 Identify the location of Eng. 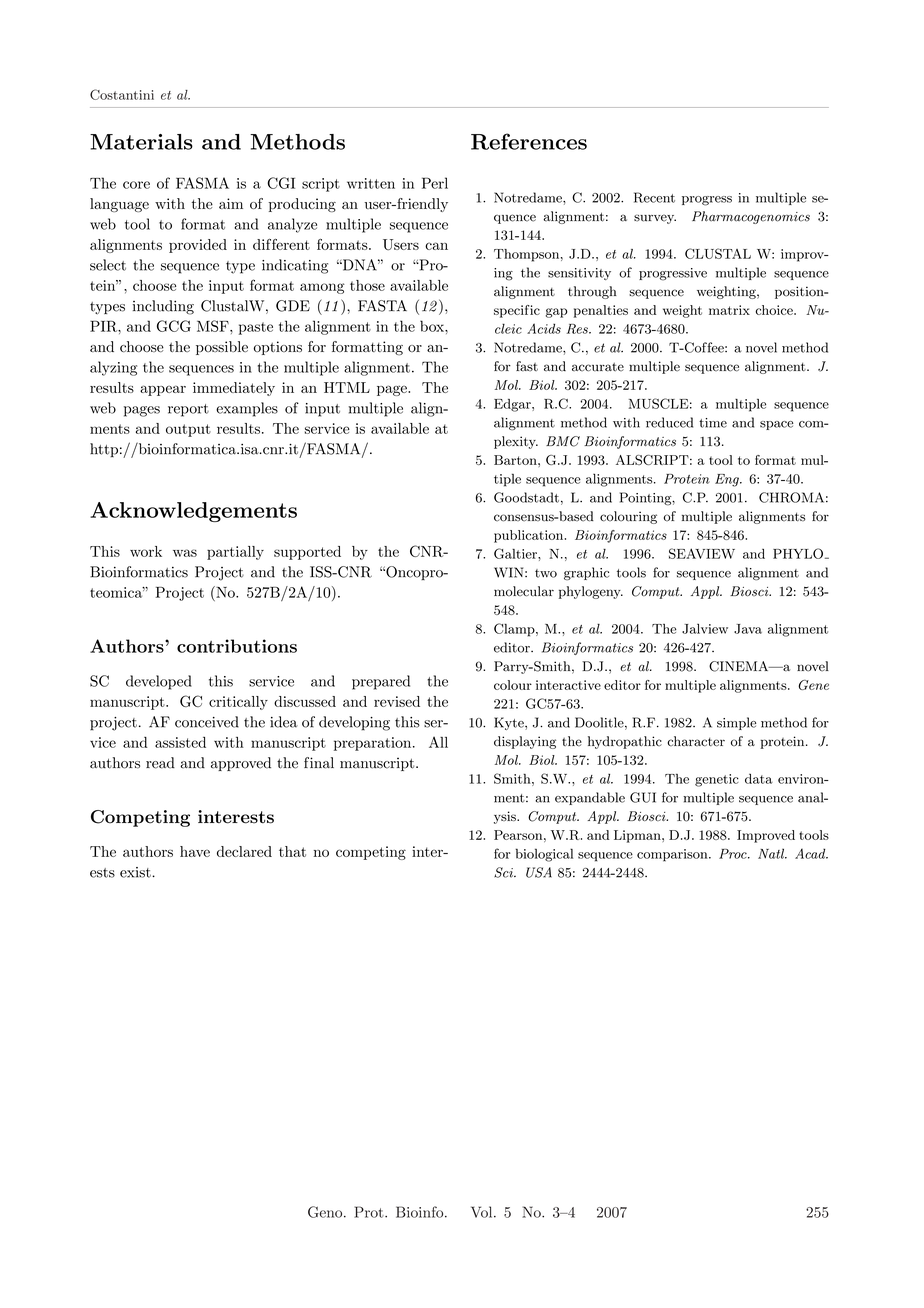
(728, 480).
